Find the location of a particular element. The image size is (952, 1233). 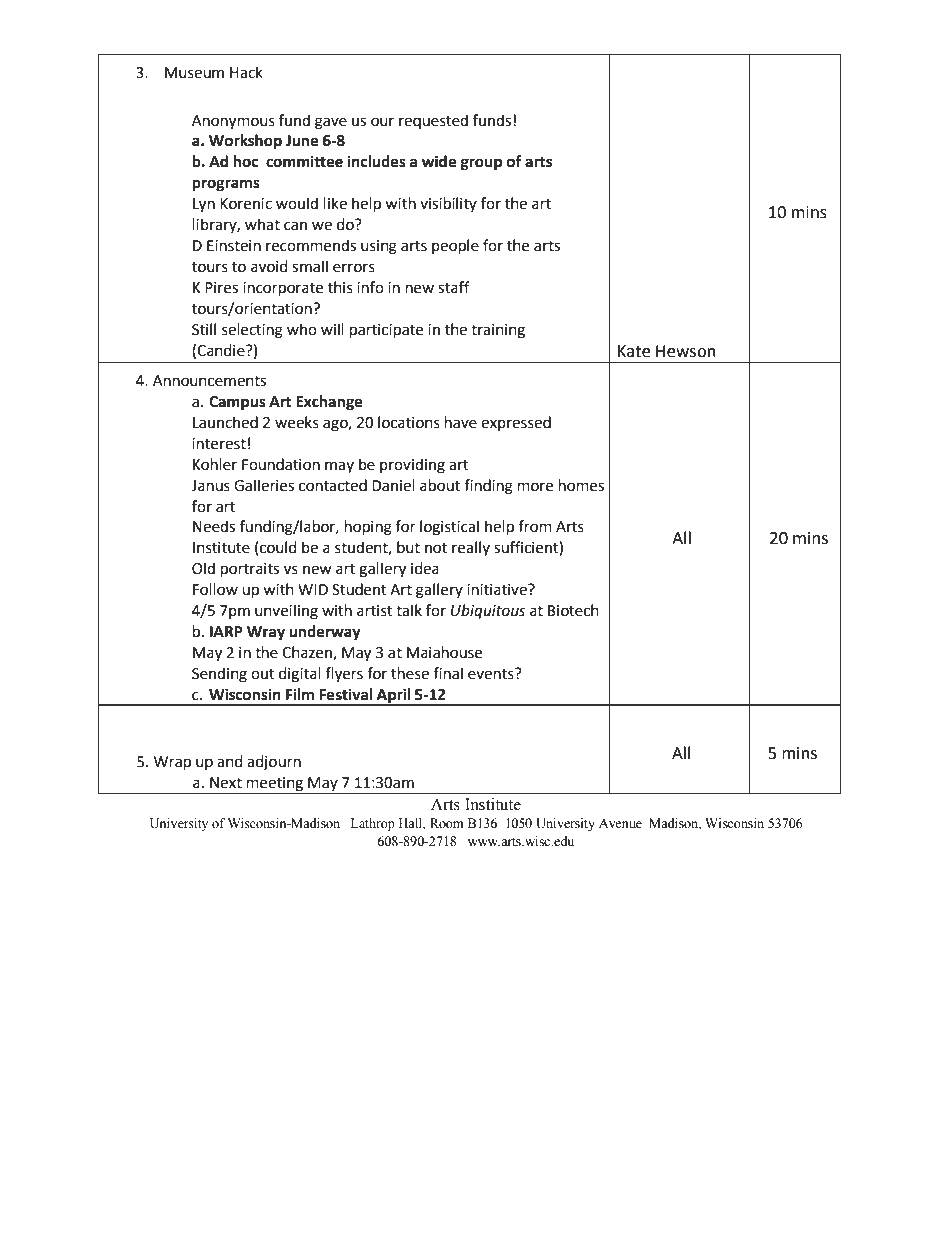

requested is located at coordinates (433, 121).
